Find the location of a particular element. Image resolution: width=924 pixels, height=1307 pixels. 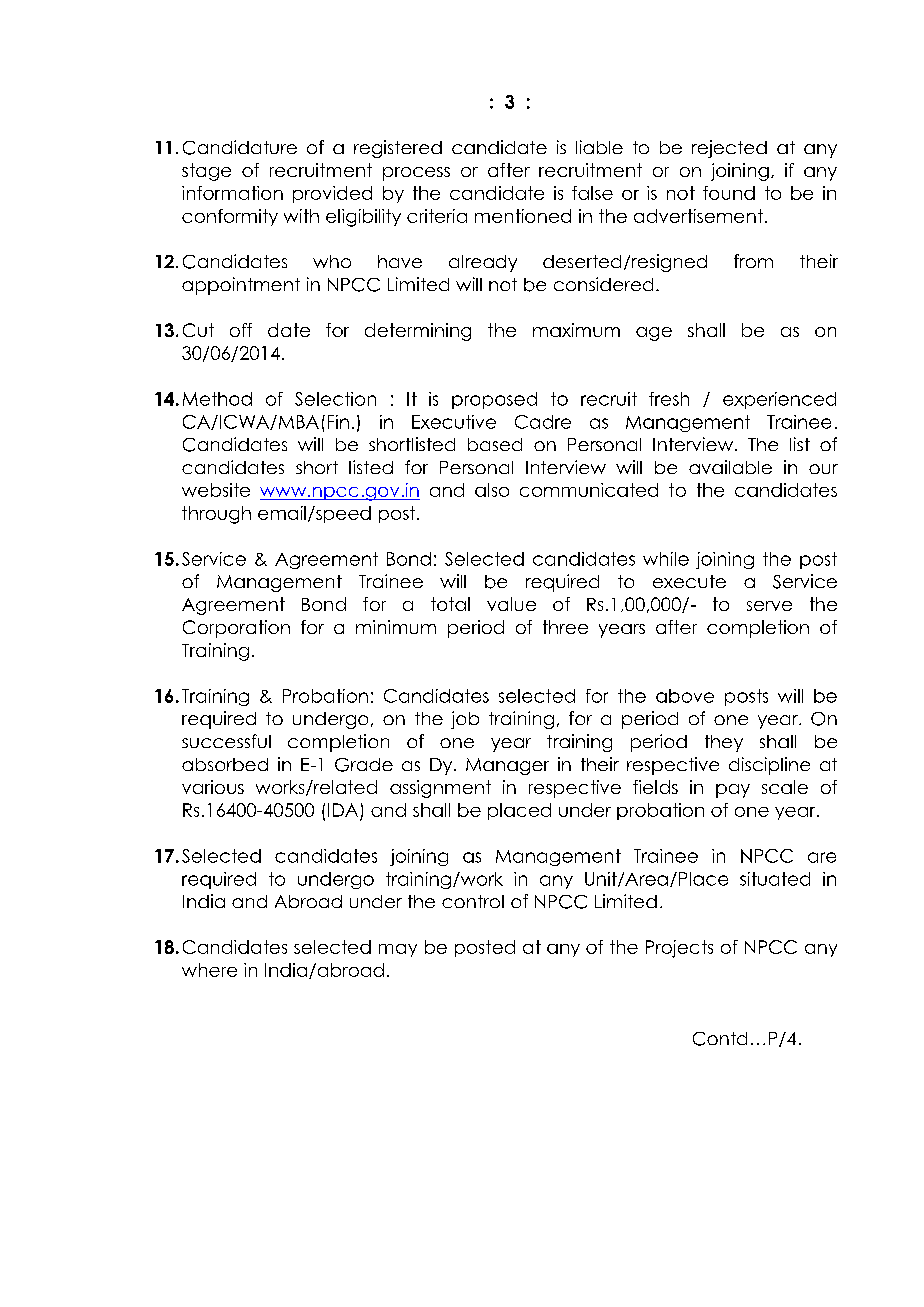

execute is located at coordinates (689, 581).
